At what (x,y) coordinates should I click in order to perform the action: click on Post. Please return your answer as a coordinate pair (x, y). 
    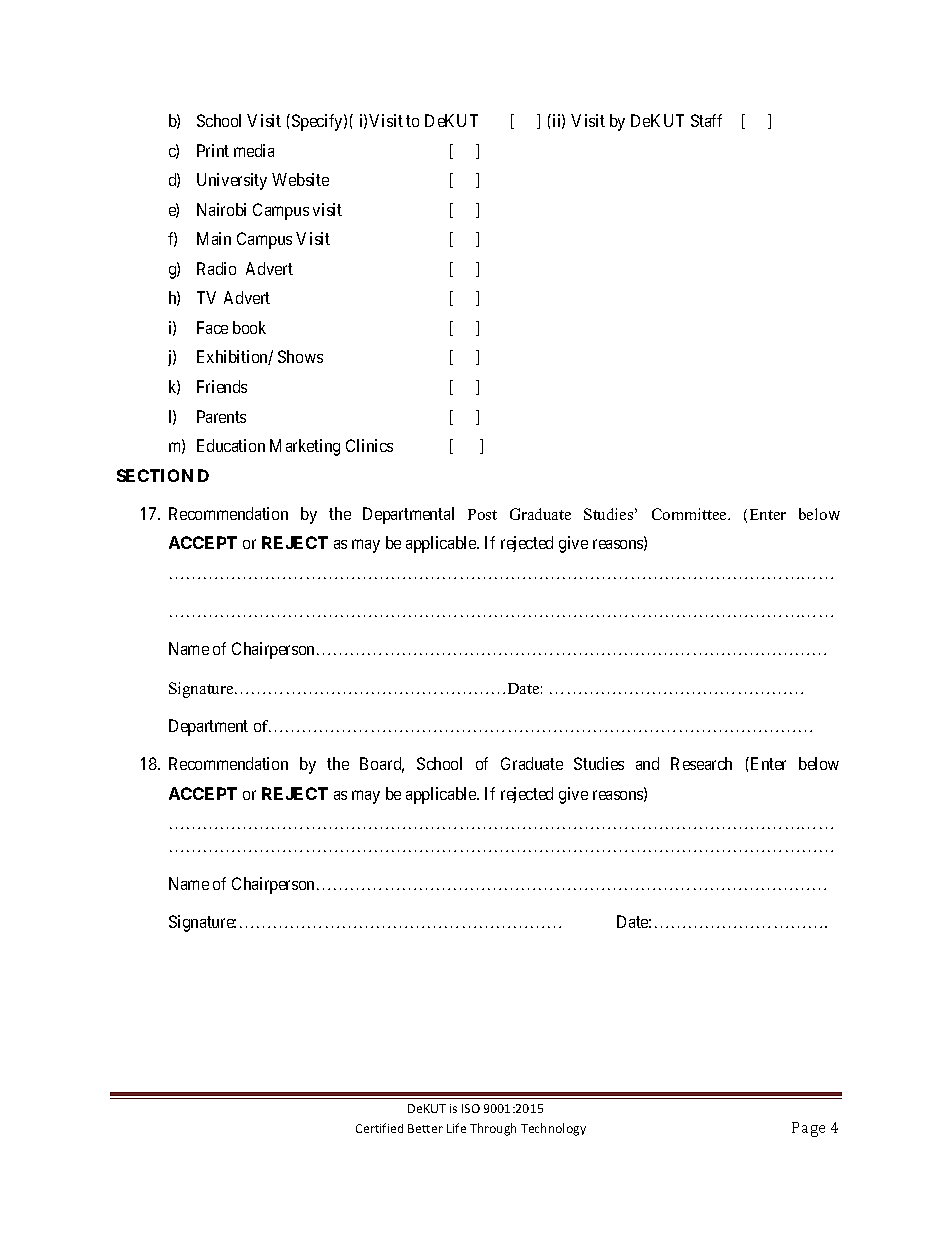
    Looking at the image, I should click on (482, 514).
